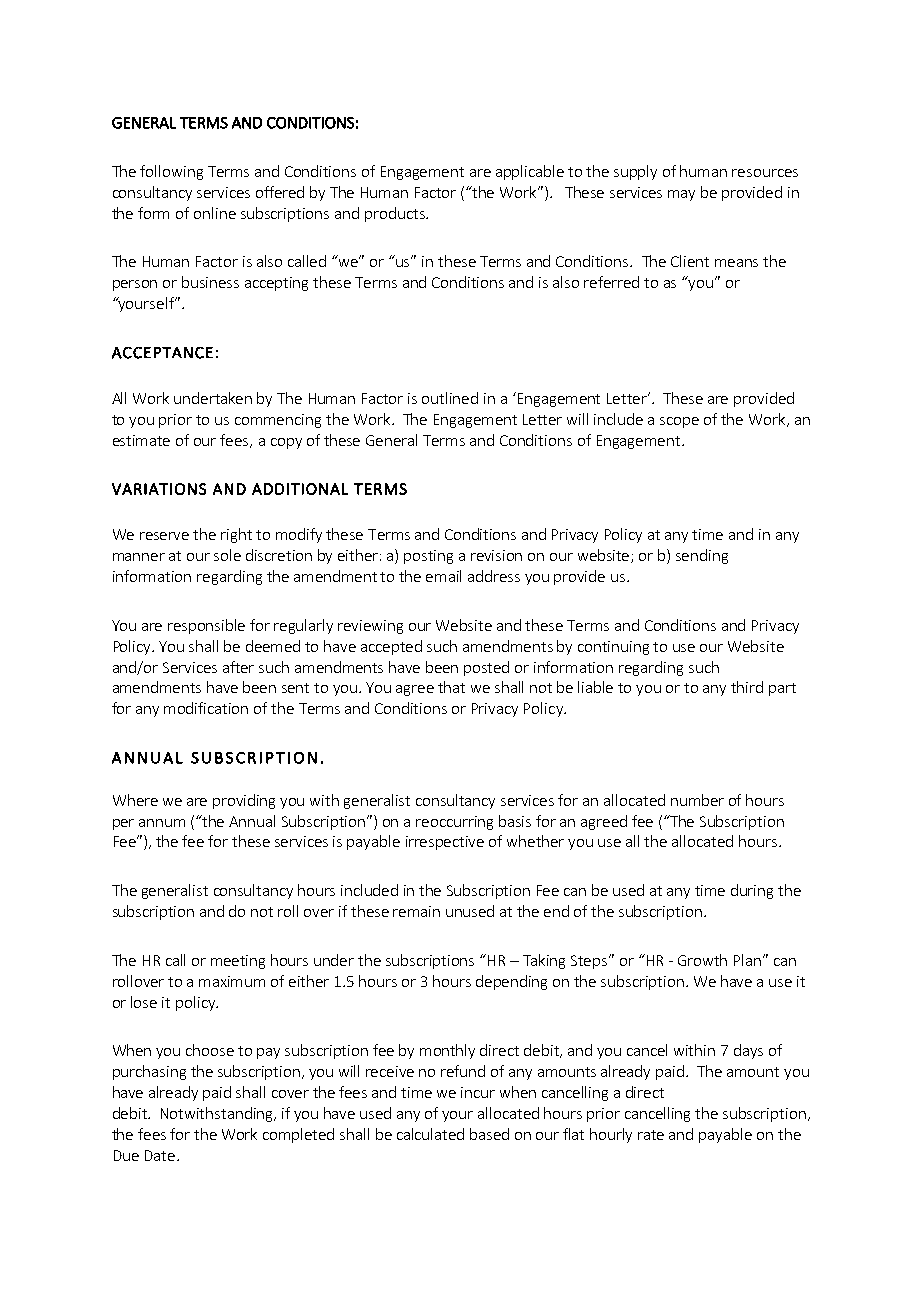 The height and width of the screenshot is (1308, 924). What do you see at coordinates (161, 1155) in the screenshot?
I see `Date` at bounding box center [161, 1155].
